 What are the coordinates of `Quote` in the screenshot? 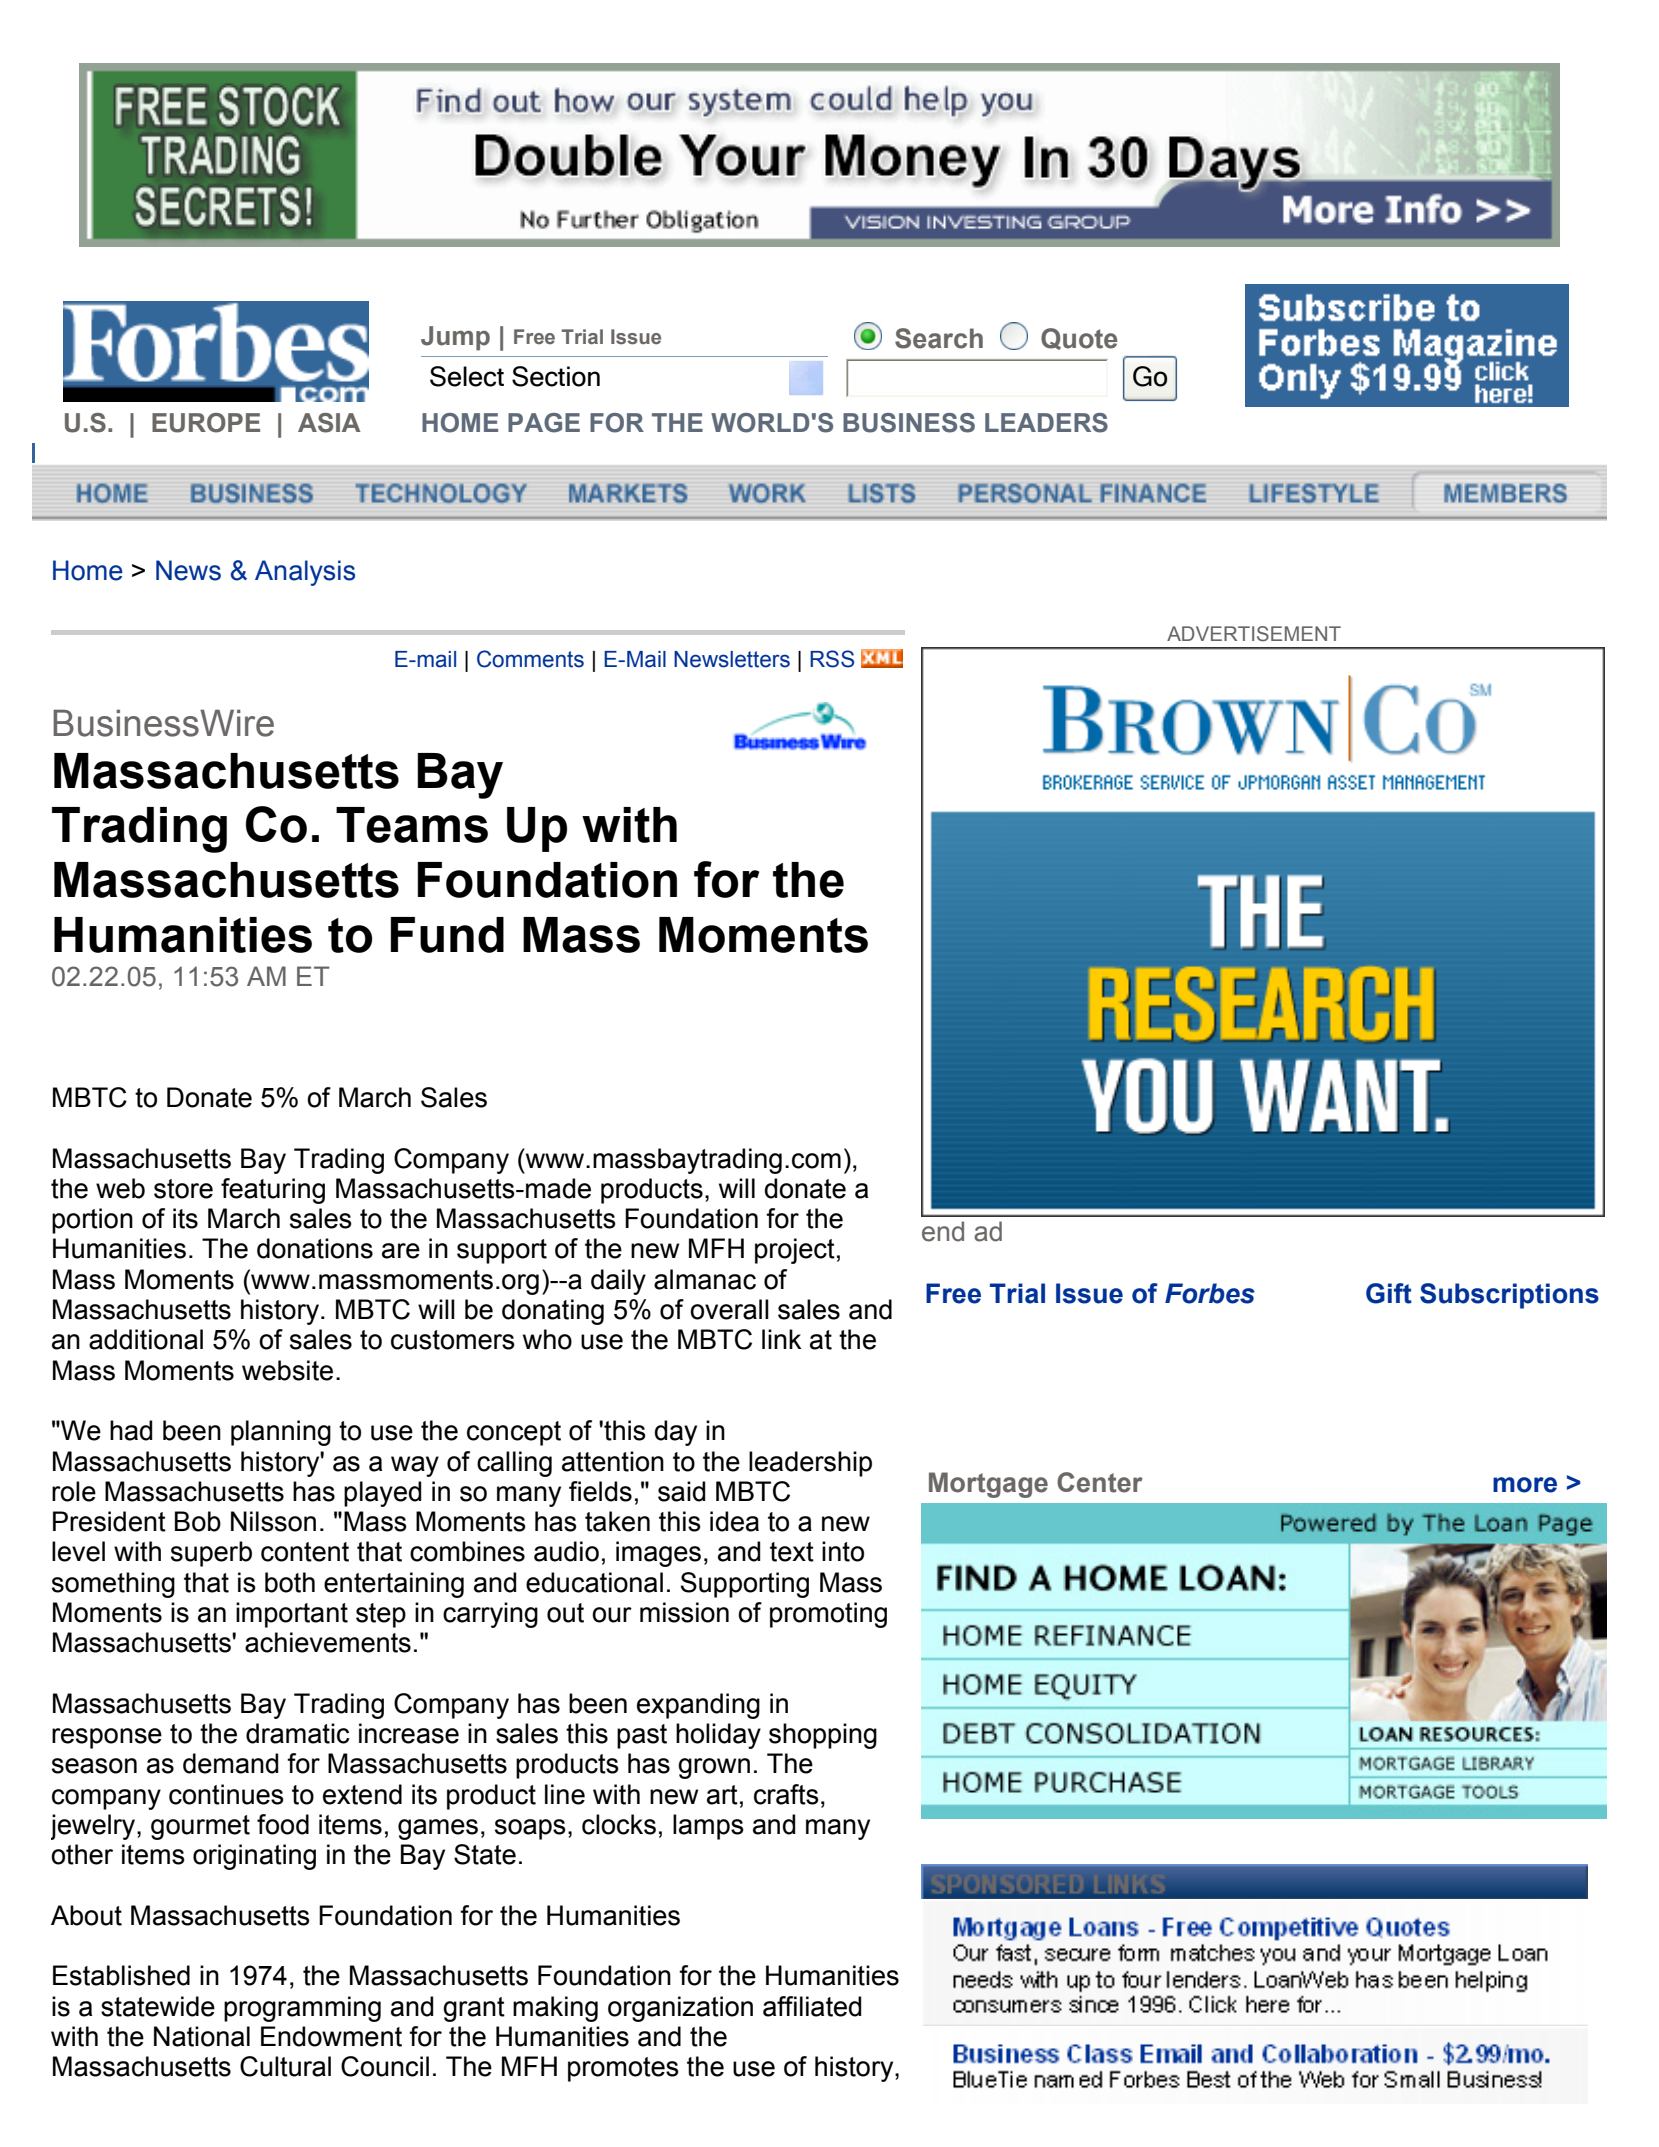 It's located at (1079, 339).
